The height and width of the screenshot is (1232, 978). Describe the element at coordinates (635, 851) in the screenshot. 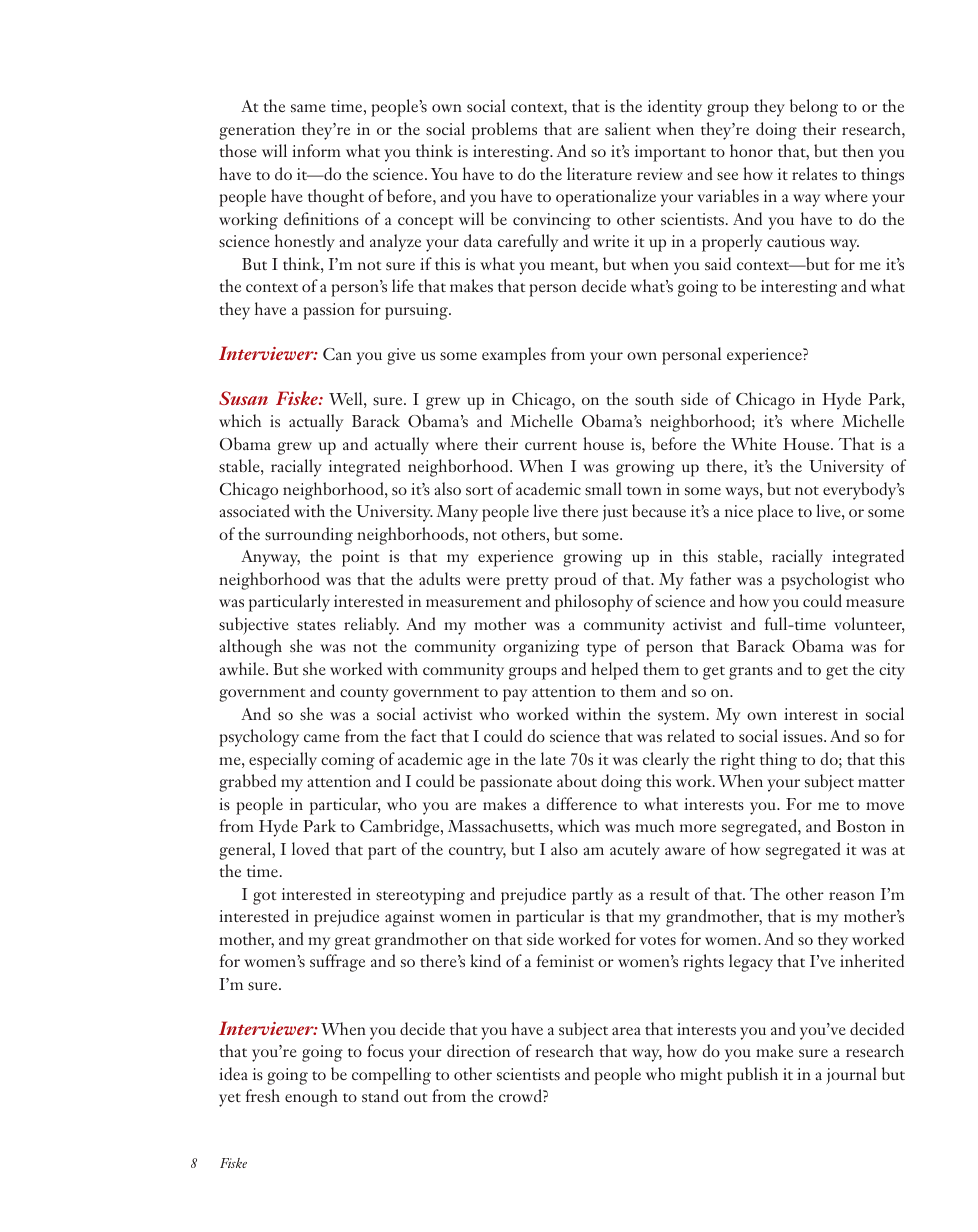

I see `acutely` at that location.
